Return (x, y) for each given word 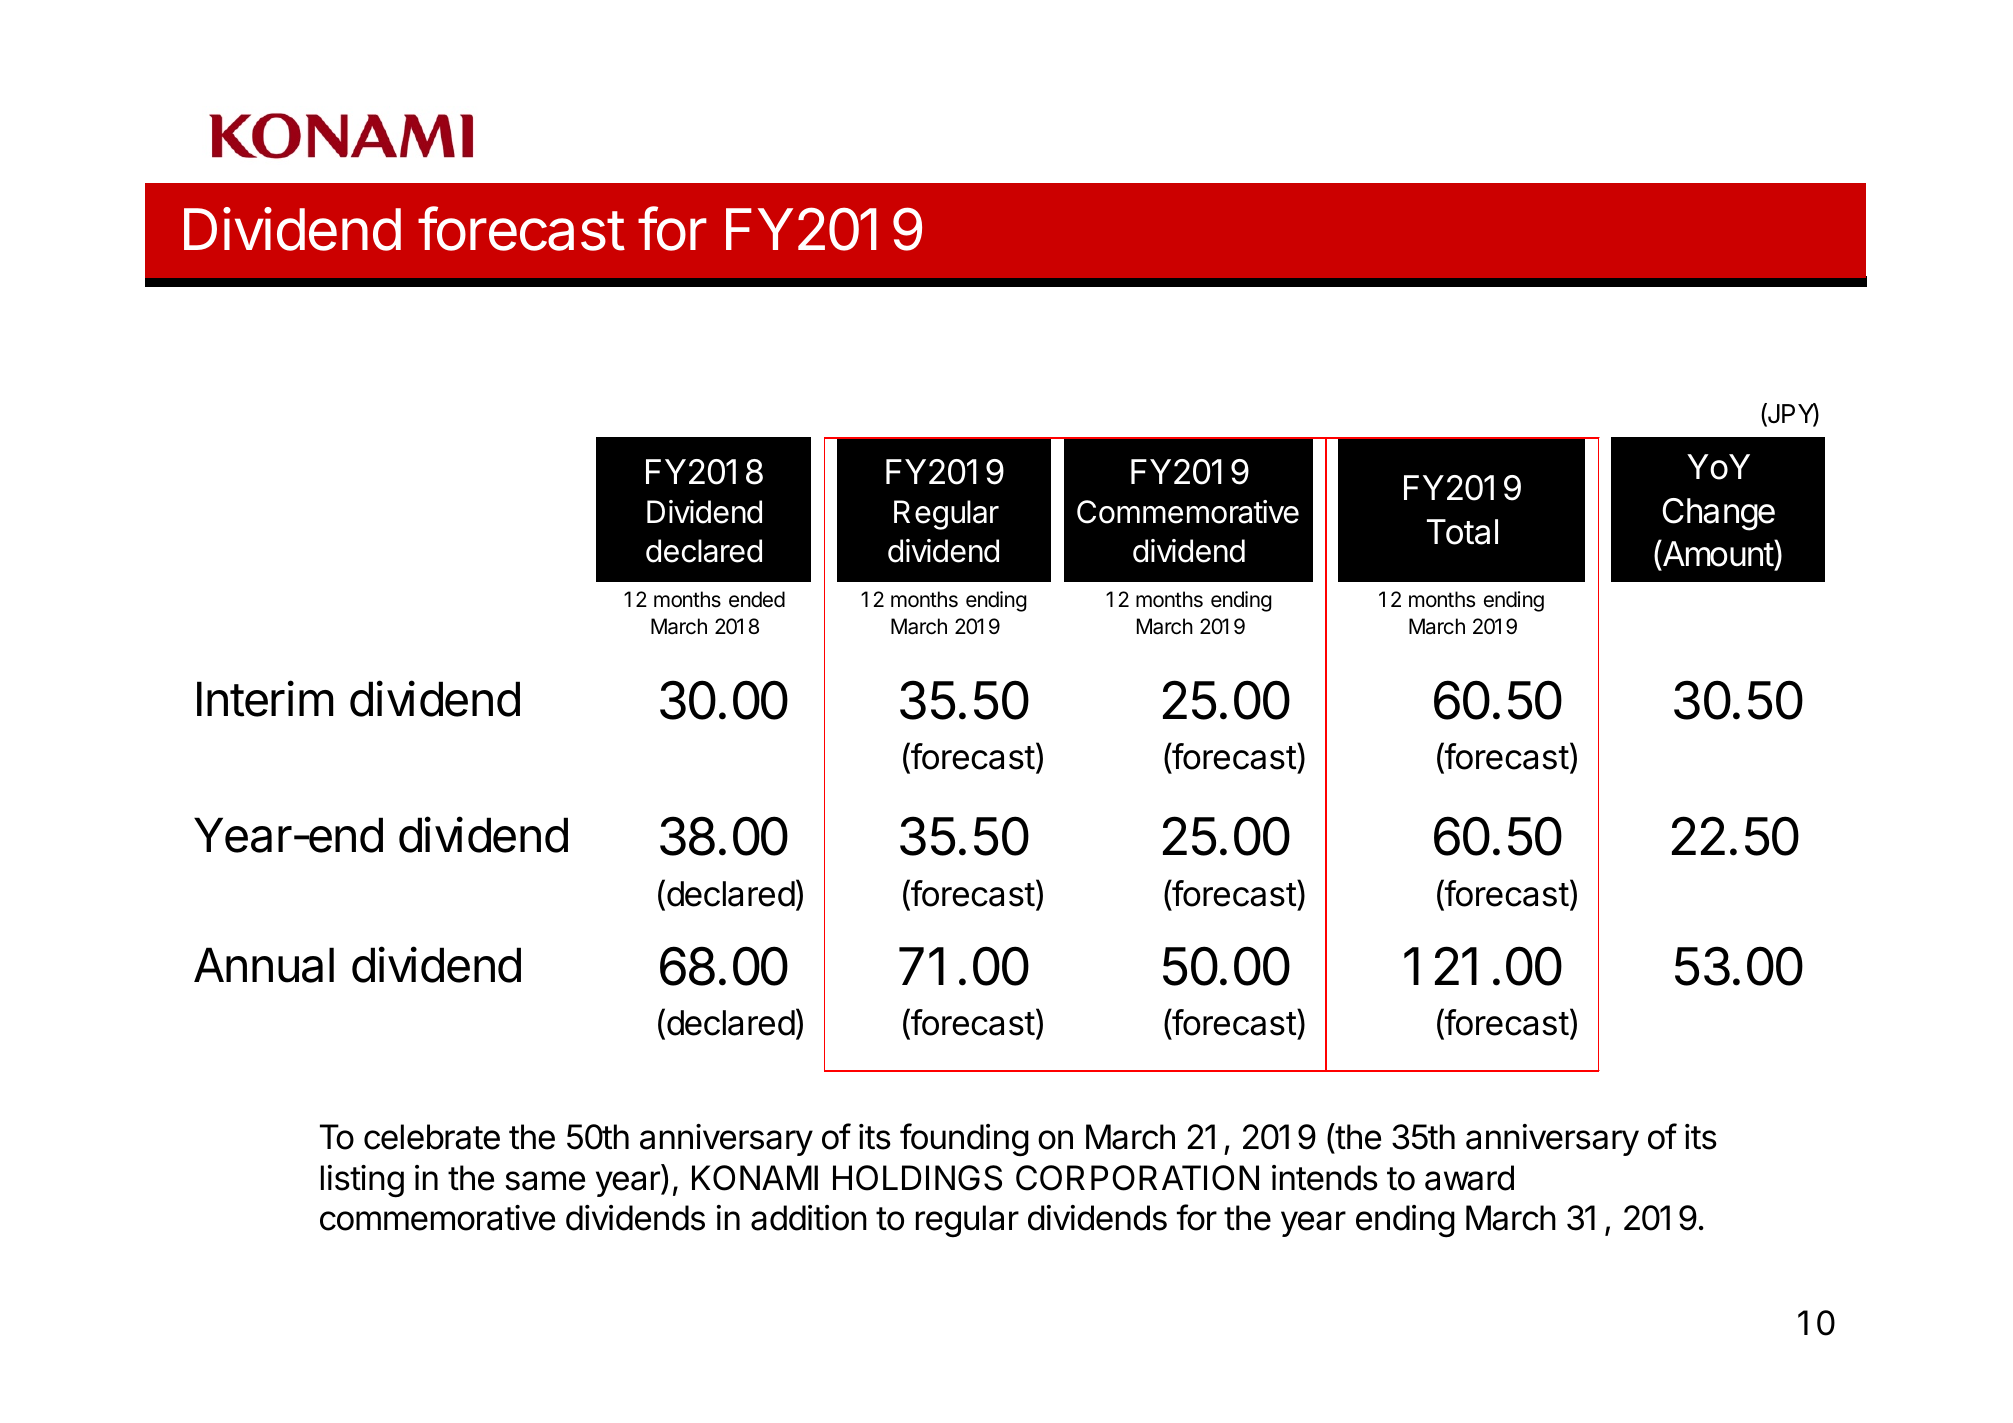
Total (1462, 532)
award (1469, 1178)
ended (757, 599)
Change (1718, 514)
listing (362, 1181)
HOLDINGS (917, 1178)
